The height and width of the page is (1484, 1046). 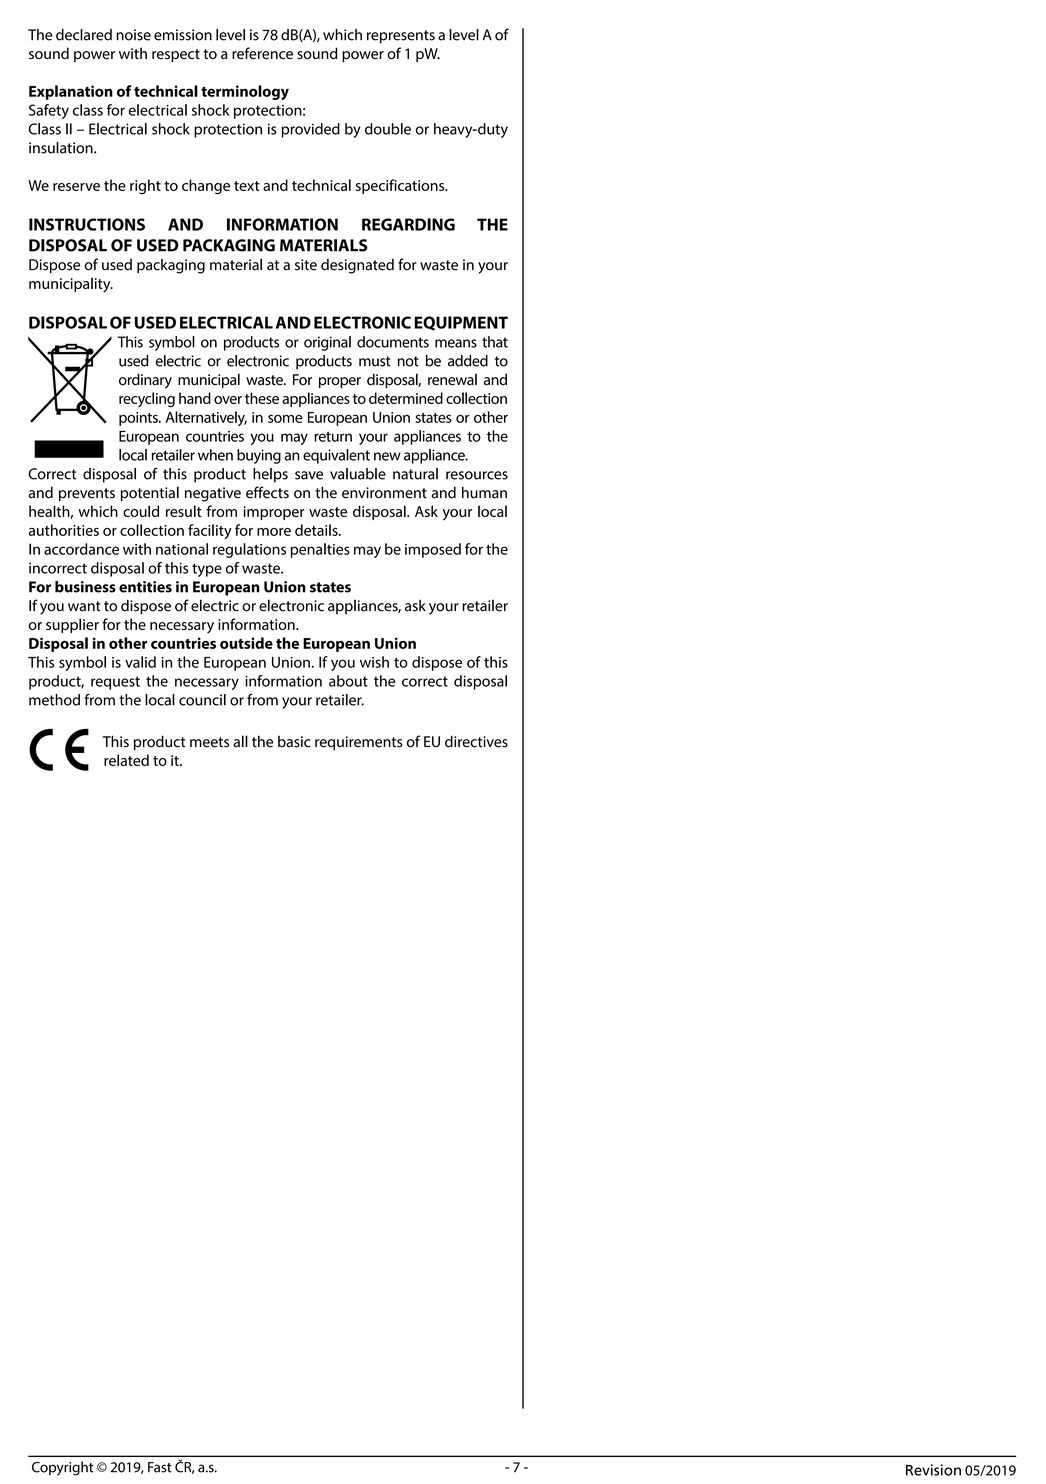 I want to click on basic, so click(x=294, y=742).
